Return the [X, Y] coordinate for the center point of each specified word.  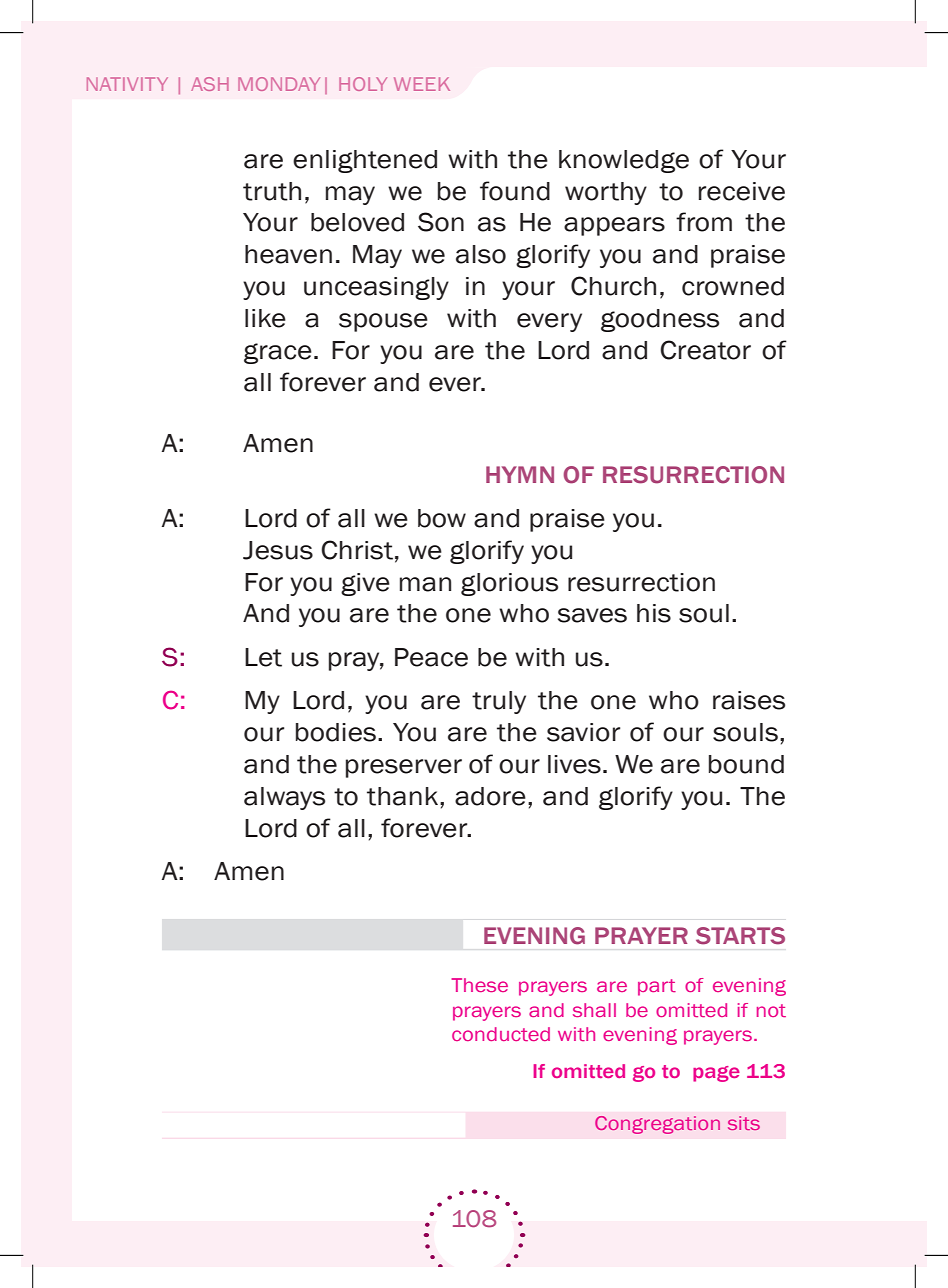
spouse [383, 322]
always [284, 798]
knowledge [624, 161]
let [263, 657]
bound [746, 764]
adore [490, 796]
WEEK [422, 84]
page [716, 1074]
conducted [501, 1034]
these [479, 985]
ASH [210, 84]
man [425, 584]
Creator [705, 350]
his [654, 613]
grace [278, 353]
